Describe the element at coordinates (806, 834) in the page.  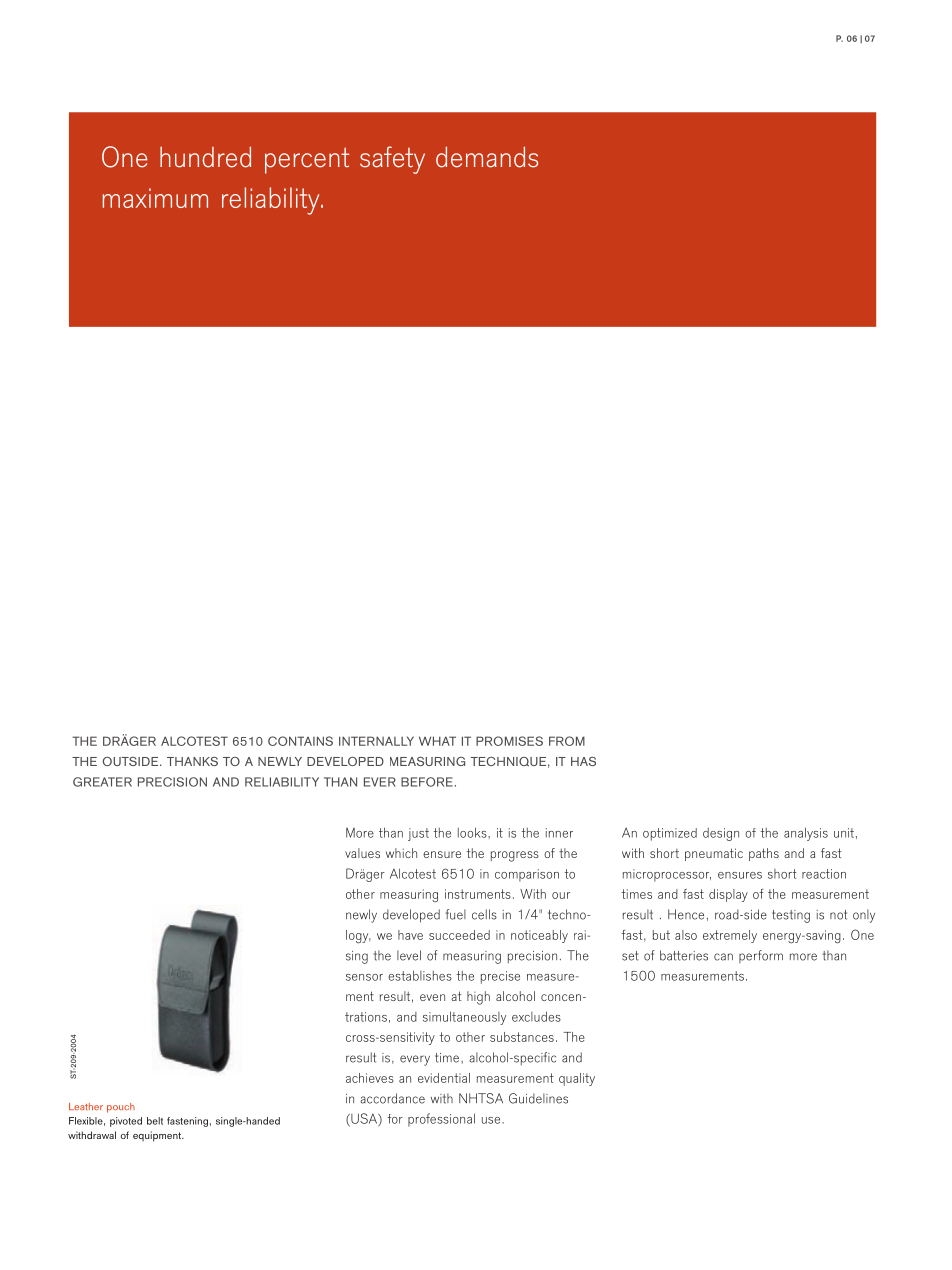
I see `analysis` at that location.
